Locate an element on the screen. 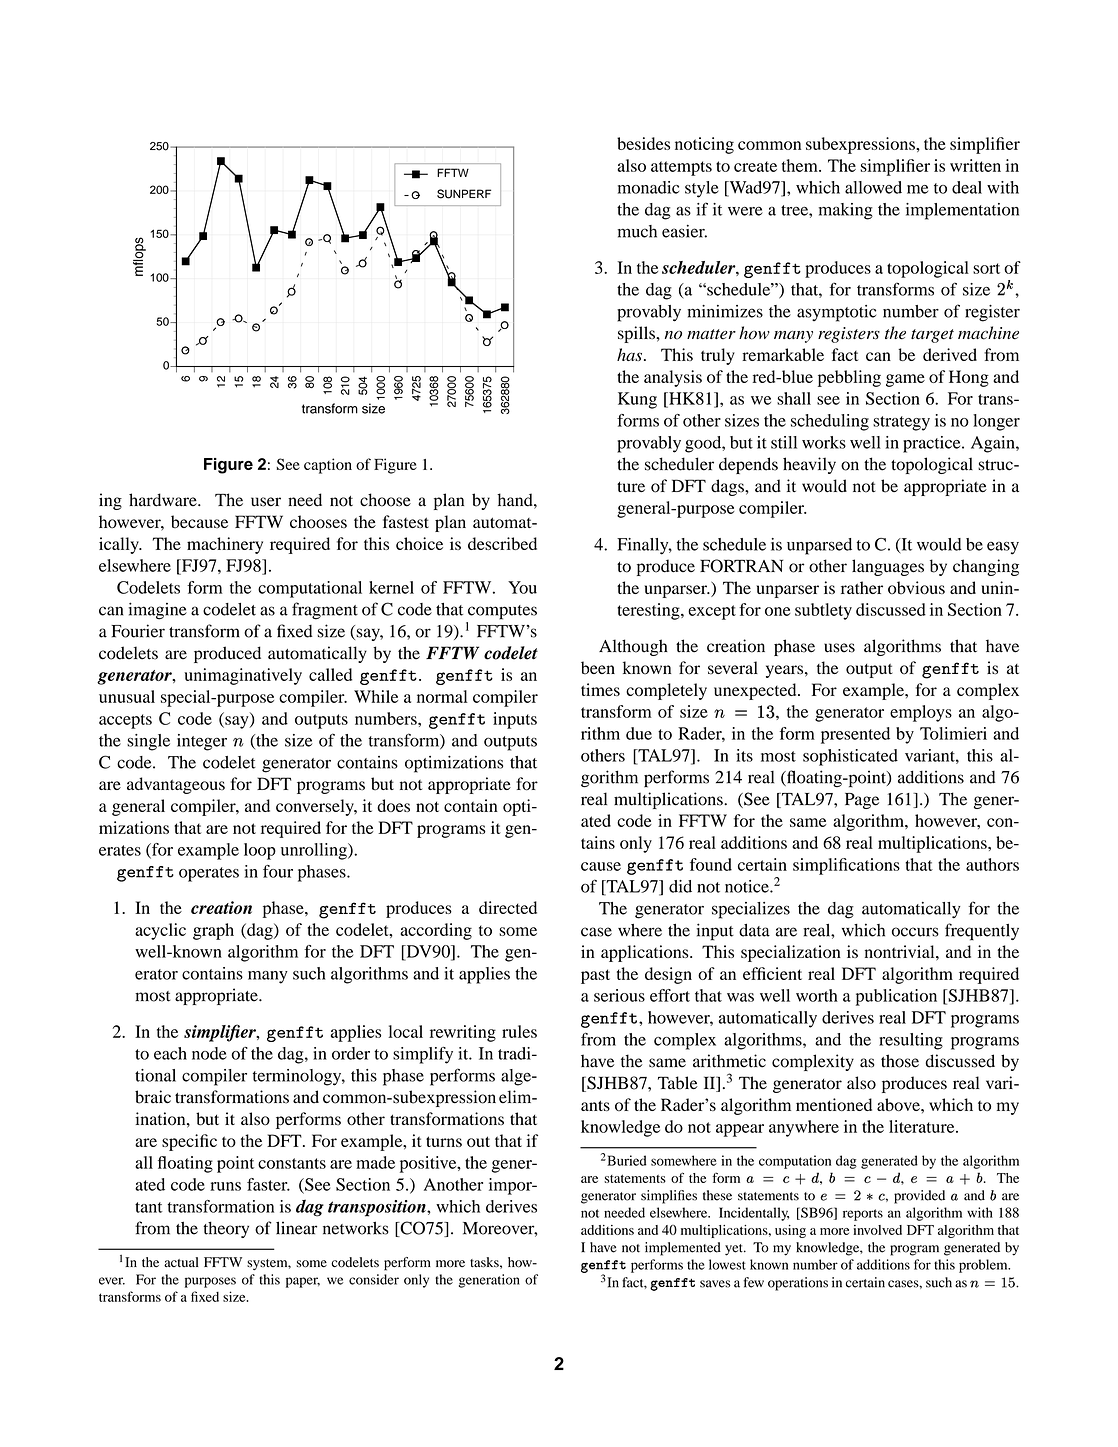 This screenshot has width=1118, height=1447. allowed is located at coordinates (873, 187).
